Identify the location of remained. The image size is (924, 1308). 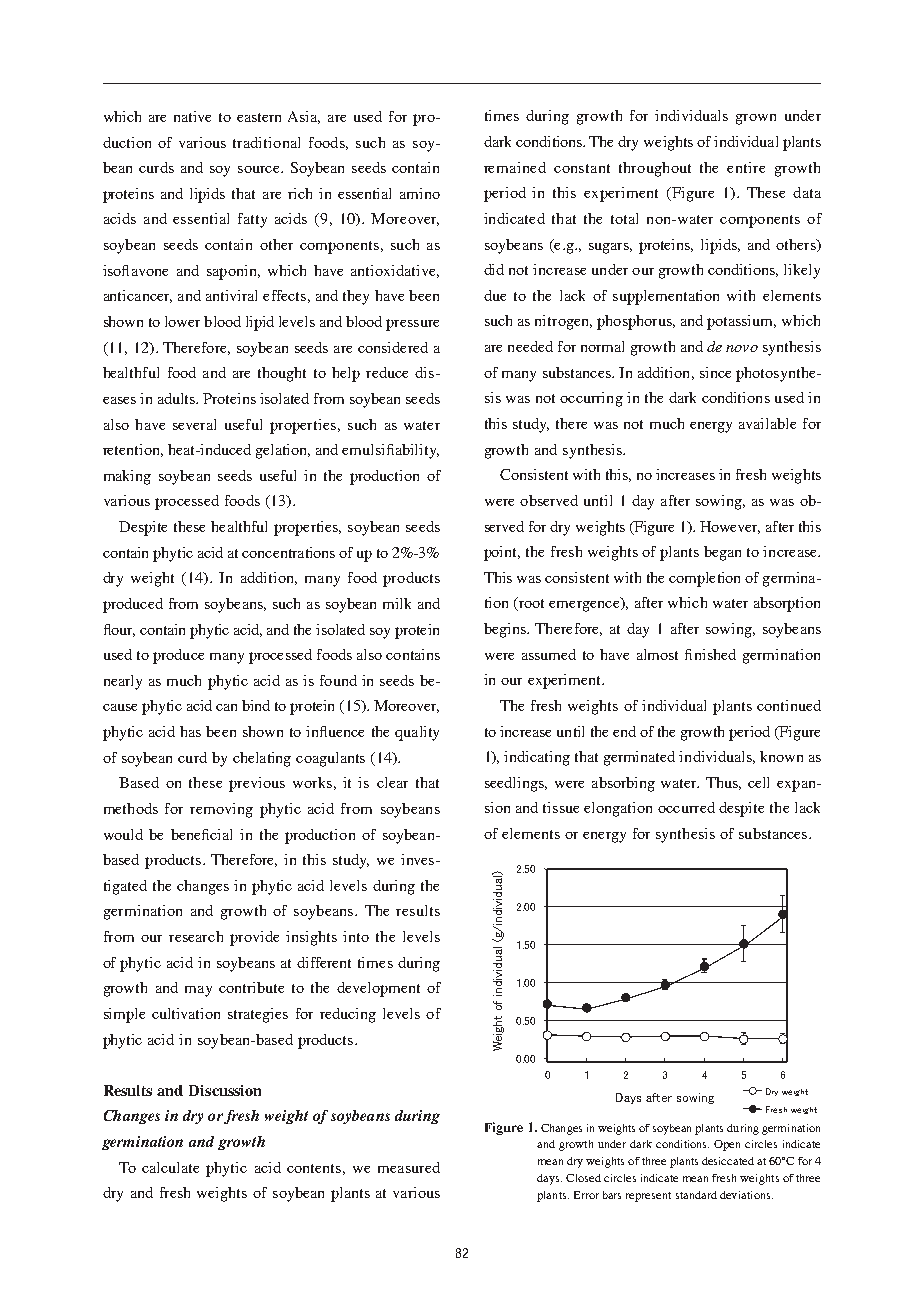
(515, 167).
